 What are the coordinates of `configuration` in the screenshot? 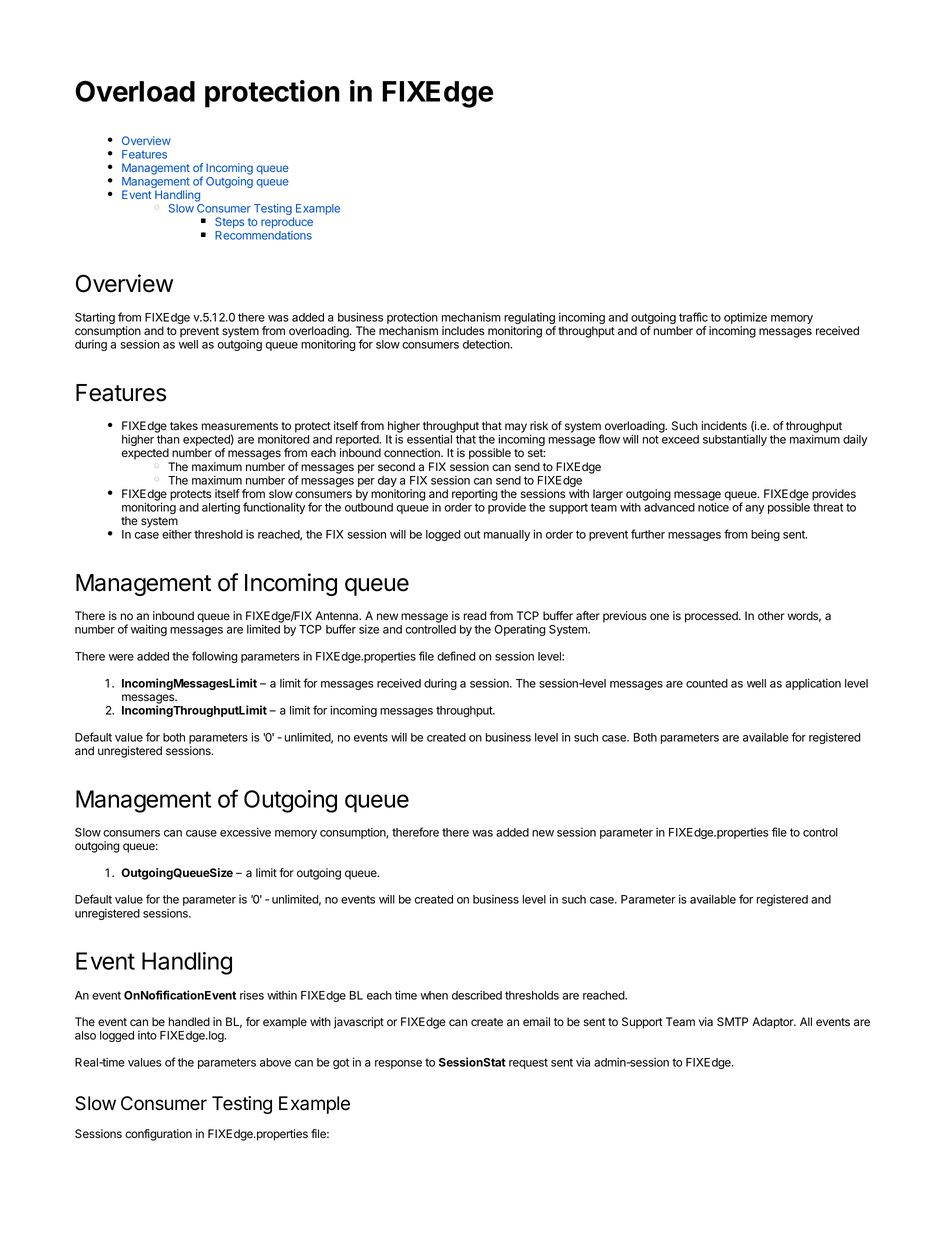 It's located at (158, 1135).
